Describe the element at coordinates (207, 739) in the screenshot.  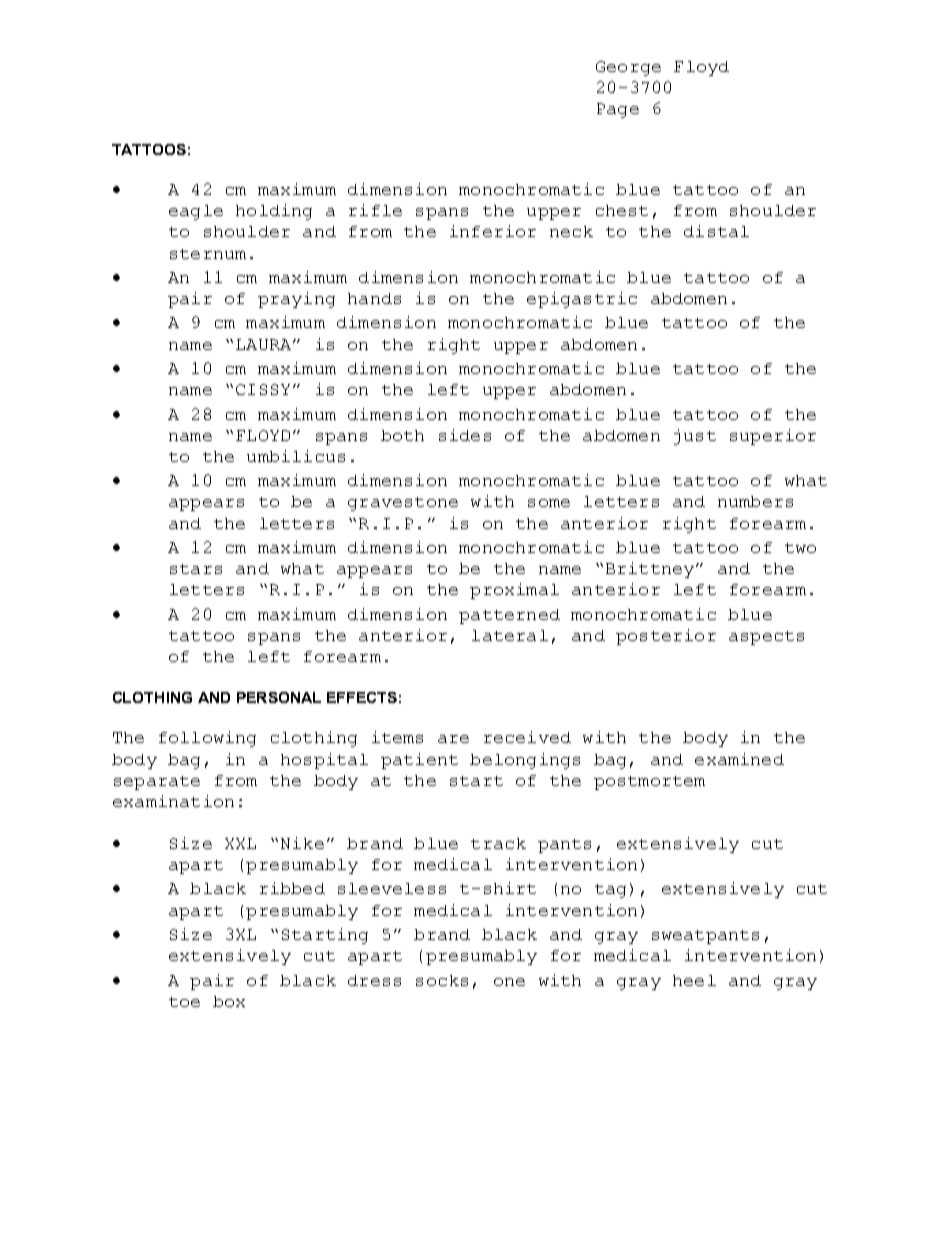
I see `following` at that location.
